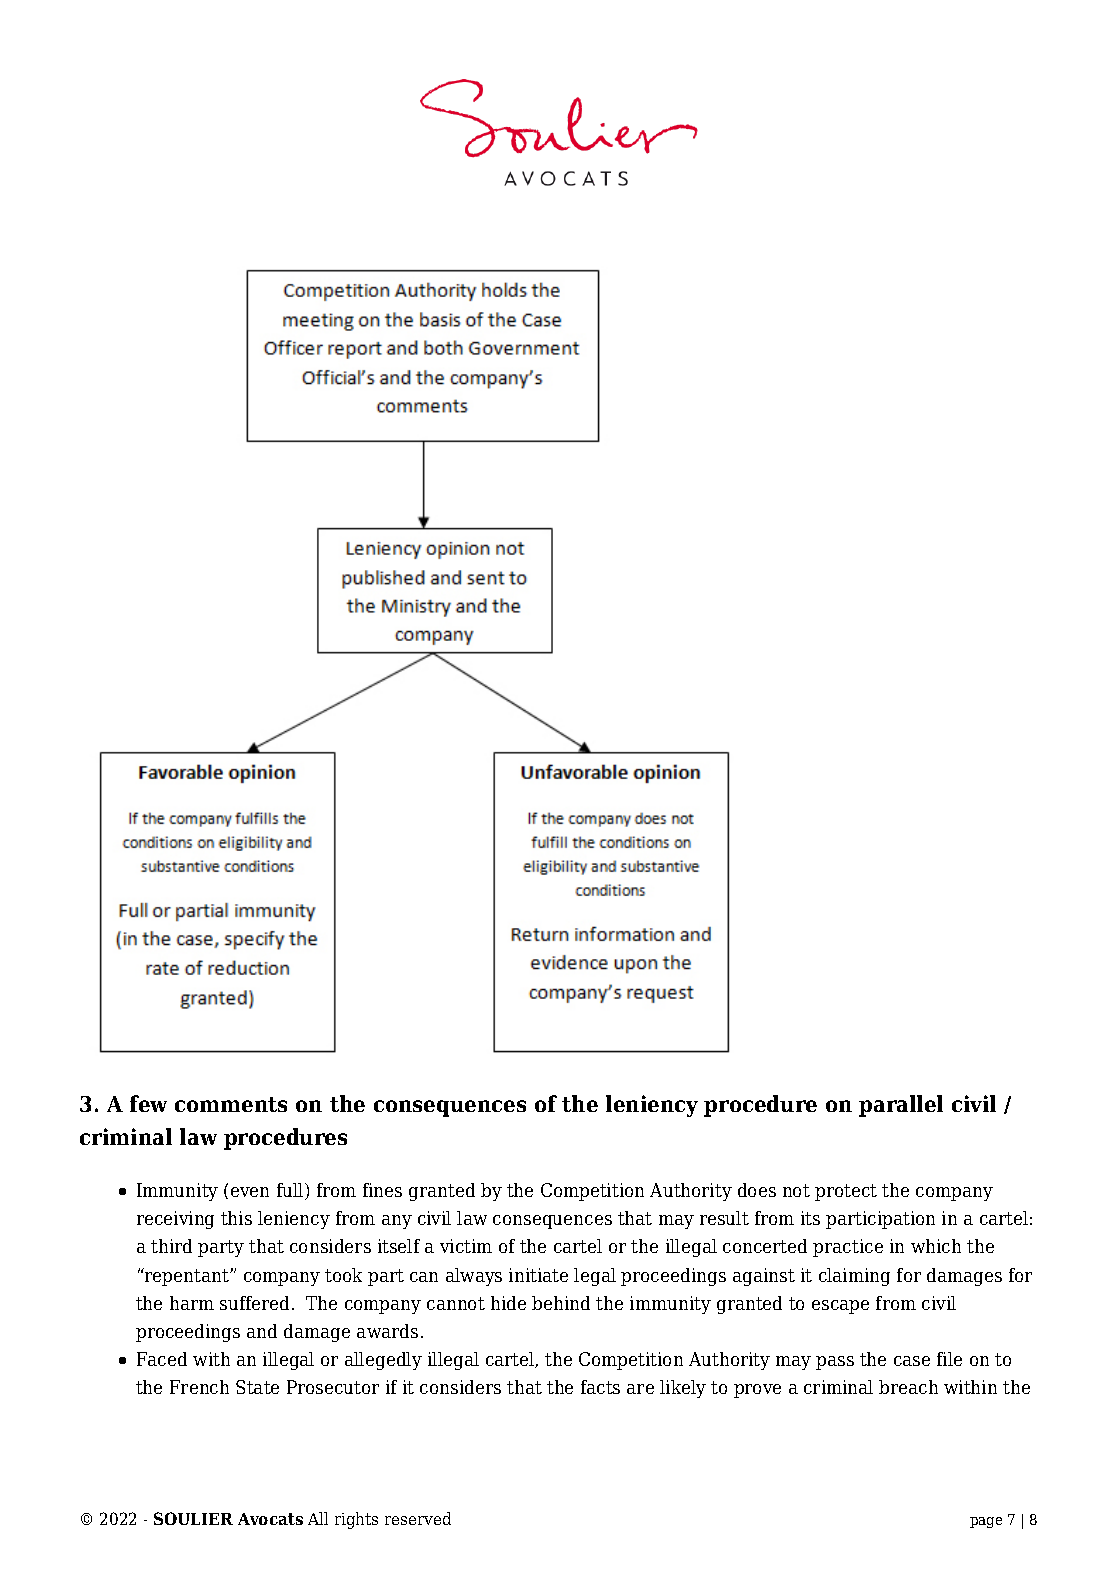 The height and width of the screenshot is (1581, 1118). I want to click on reserved, so click(418, 1518).
